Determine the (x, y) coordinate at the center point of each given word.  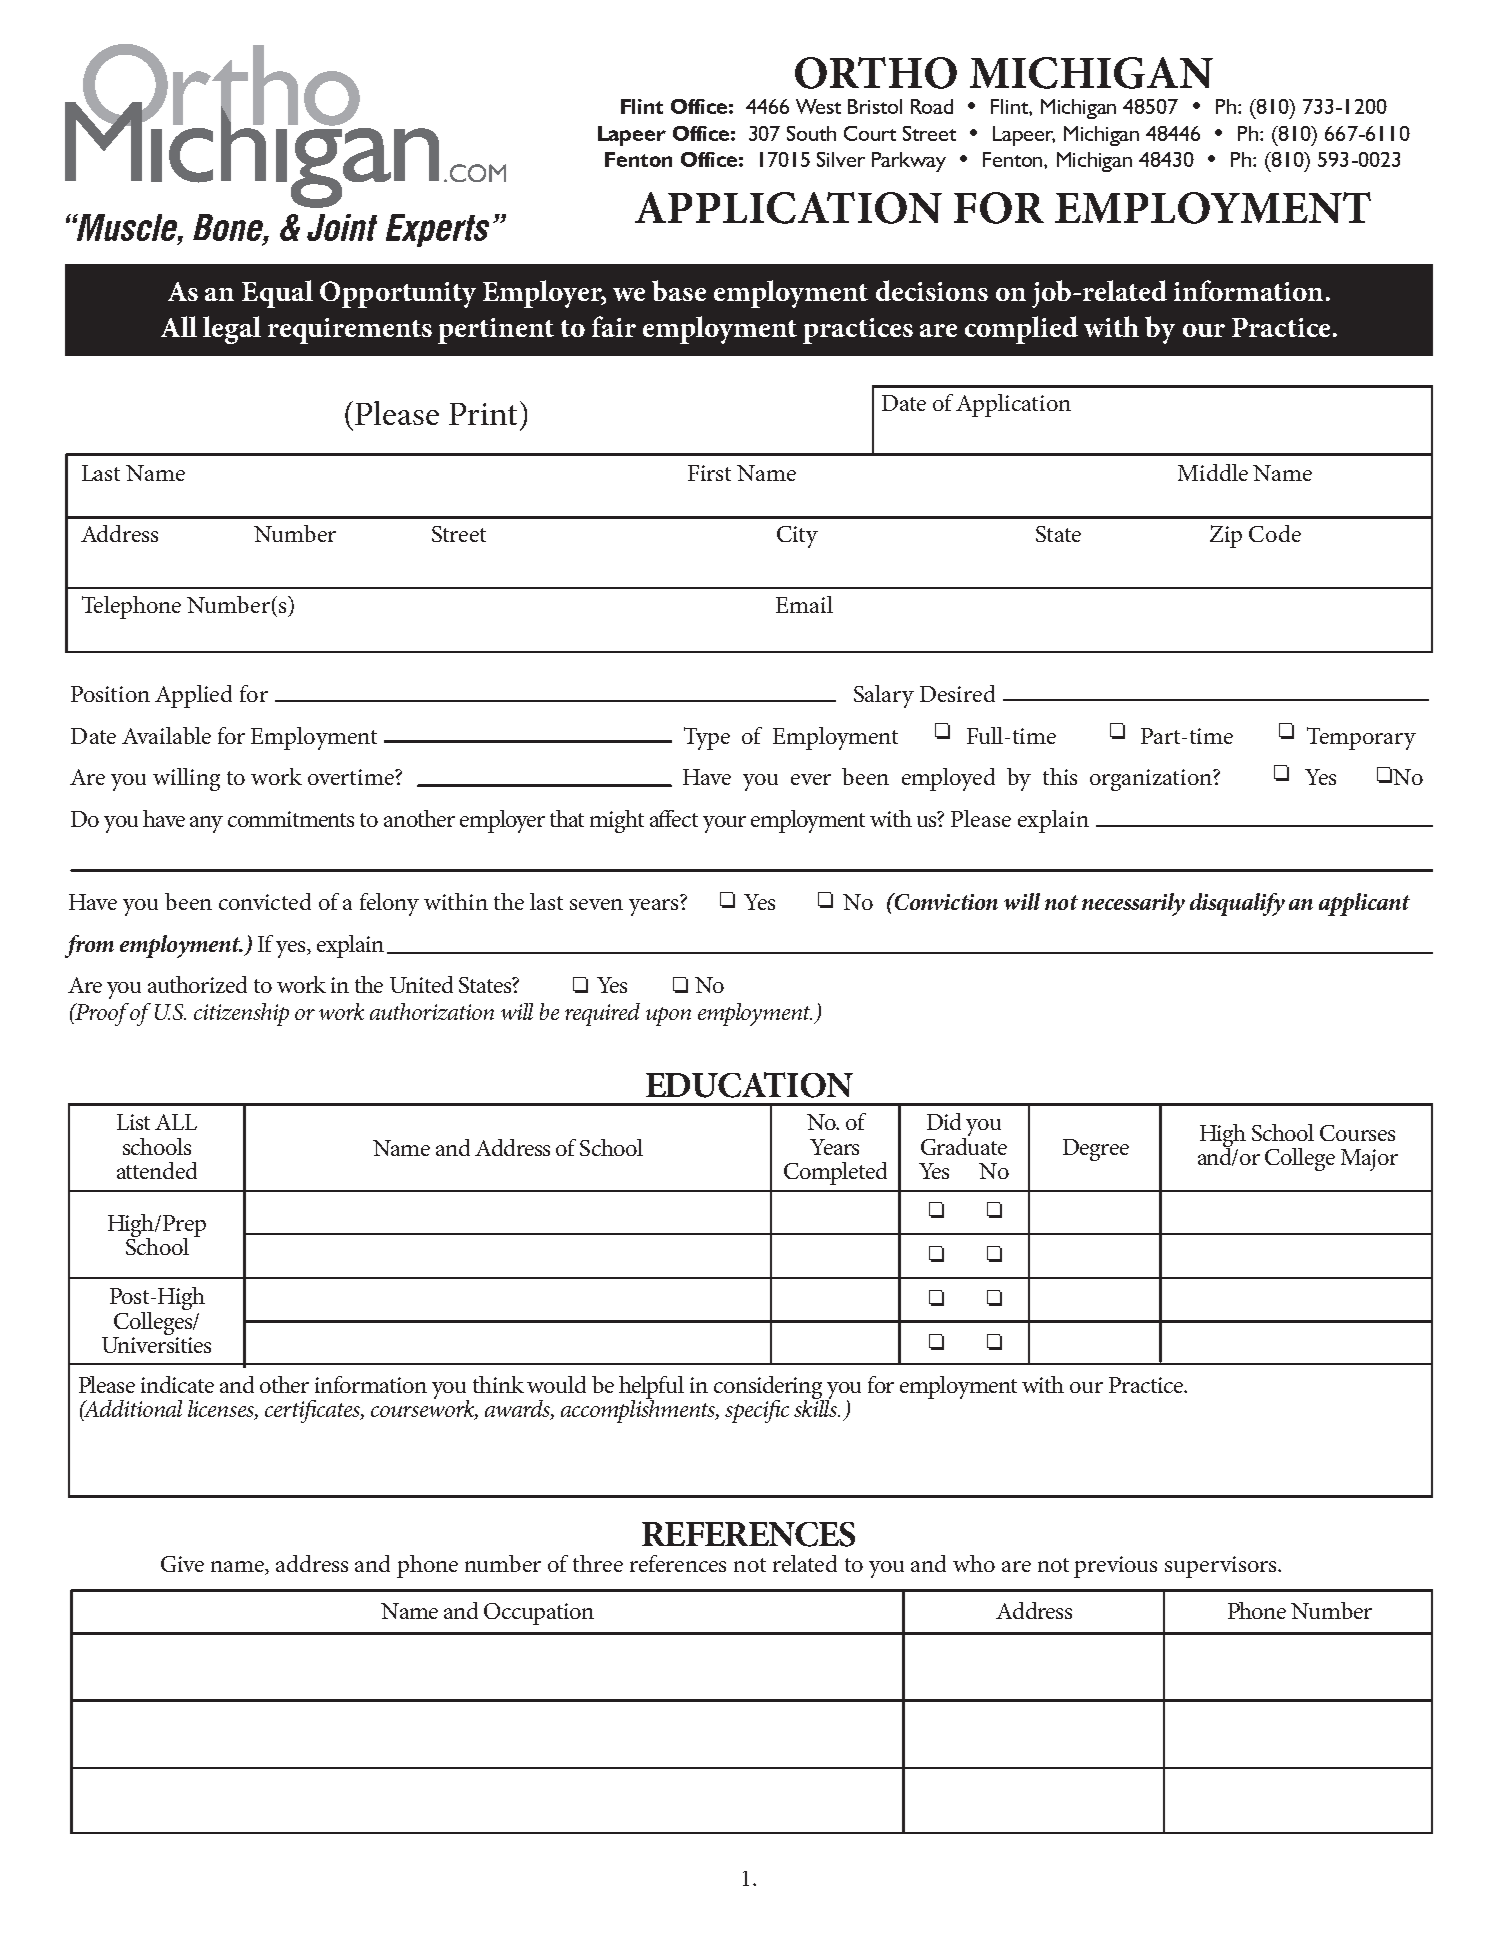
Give (182, 1564)
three (598, 1563)
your (724, 824)
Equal (277, 294)
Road (932, 106)
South (811, 133)
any (206, 824)
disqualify (1237, 904)
